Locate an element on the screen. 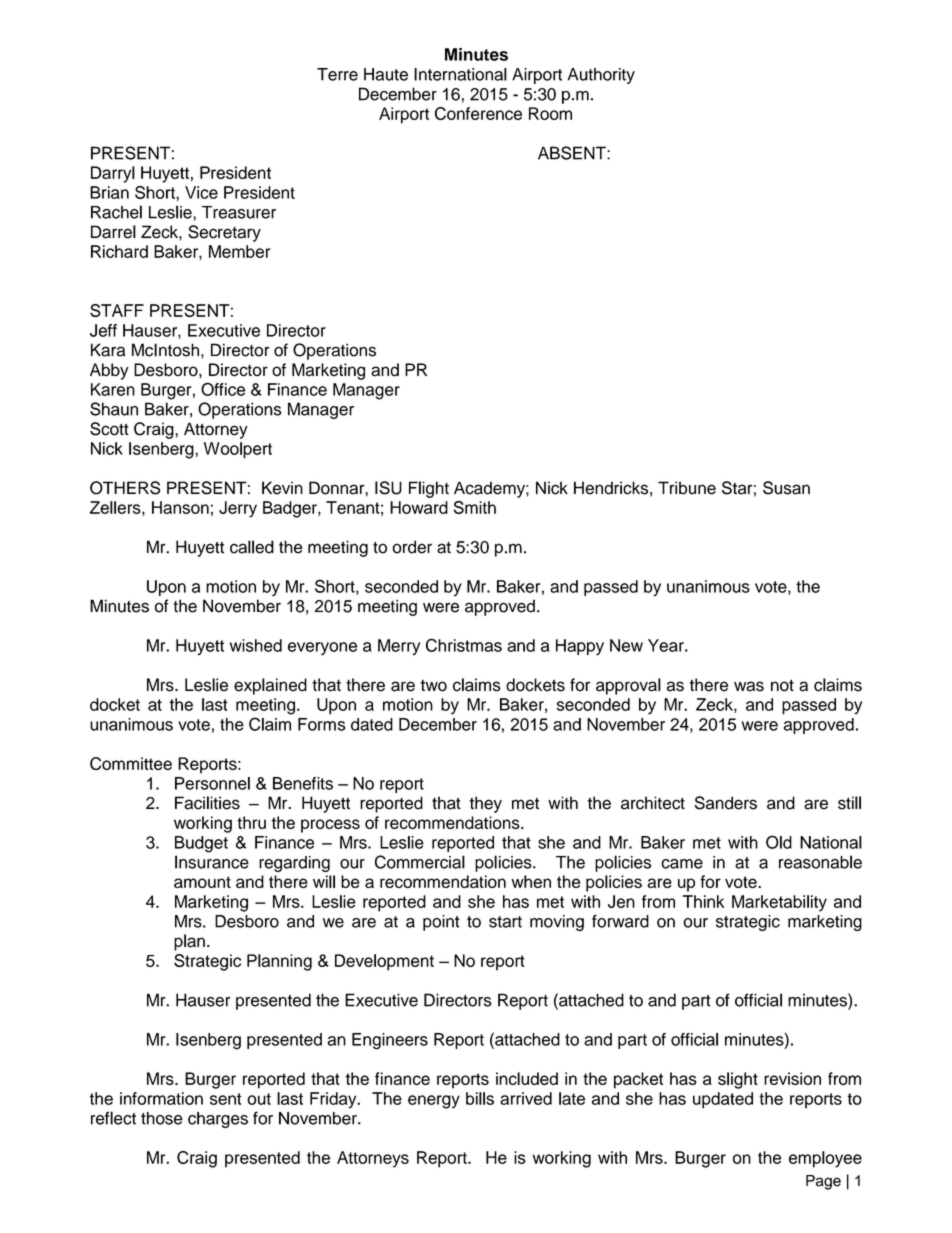  Authority is located at coordinates (601, 76).
